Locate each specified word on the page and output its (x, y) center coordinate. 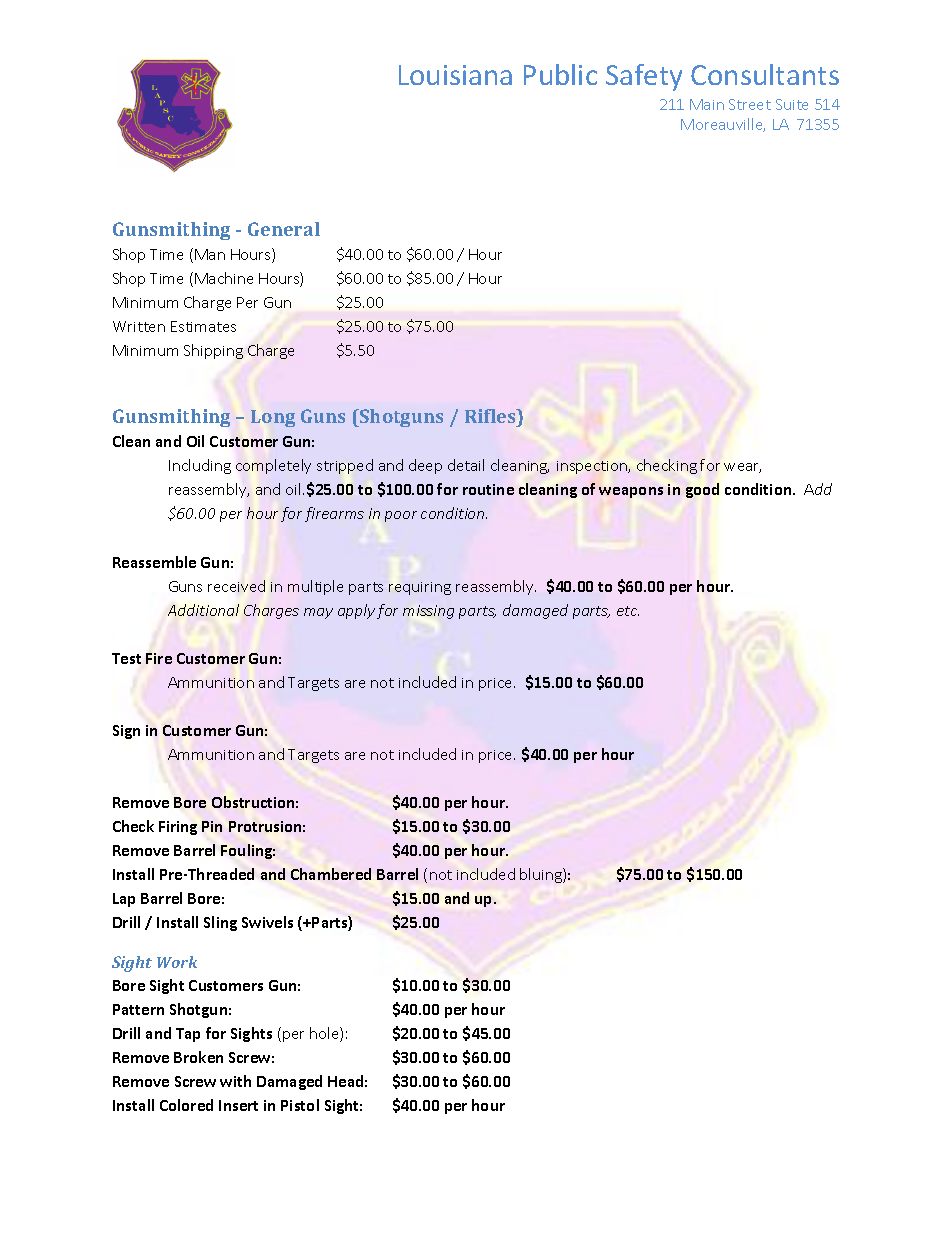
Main (707, 104)
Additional (203, 610)
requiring (420, 588)
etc (628, 611)
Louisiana (455, 75)
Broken (198, 1057)
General (284, 229)
